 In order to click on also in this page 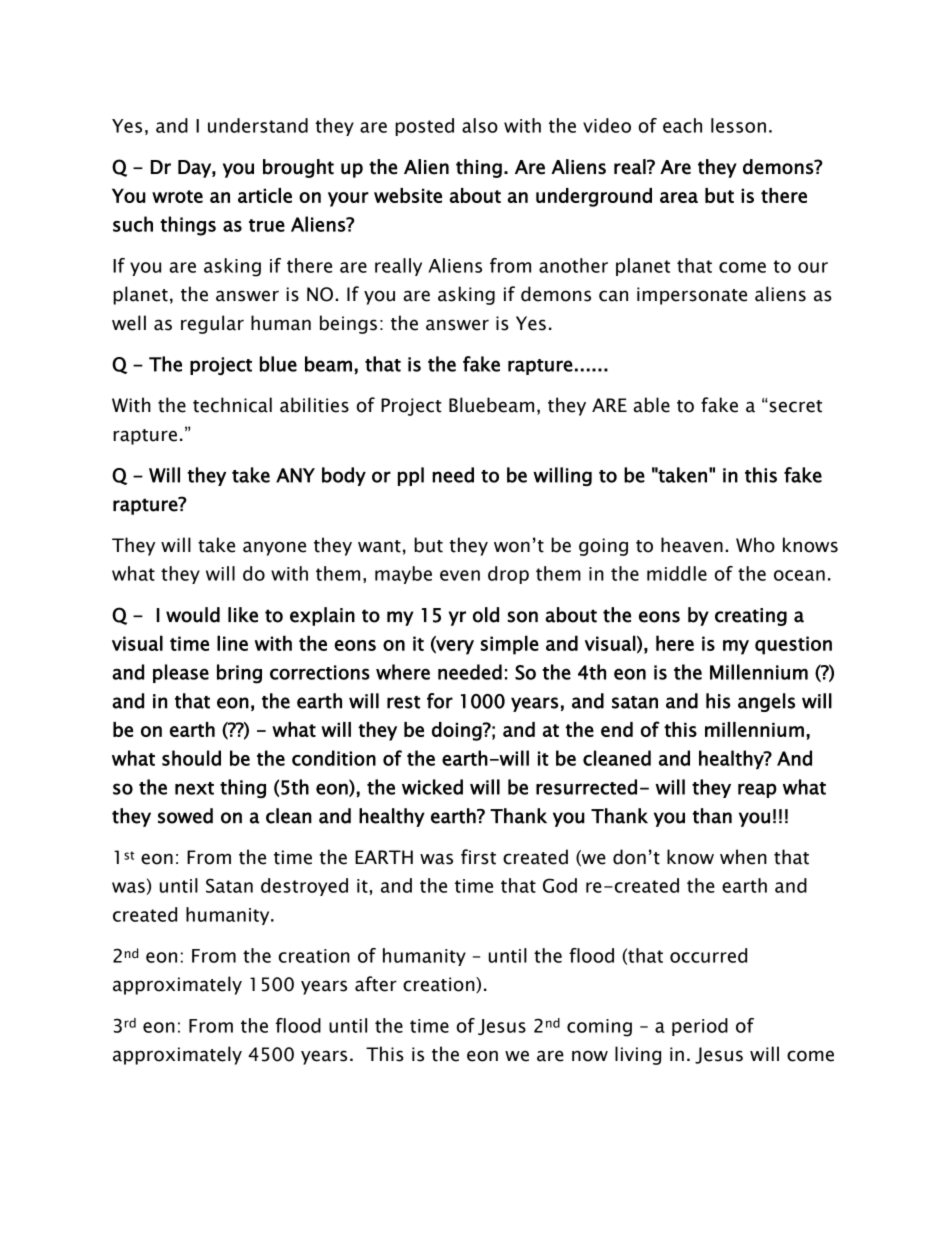, I will do `click(480, 125)`.
